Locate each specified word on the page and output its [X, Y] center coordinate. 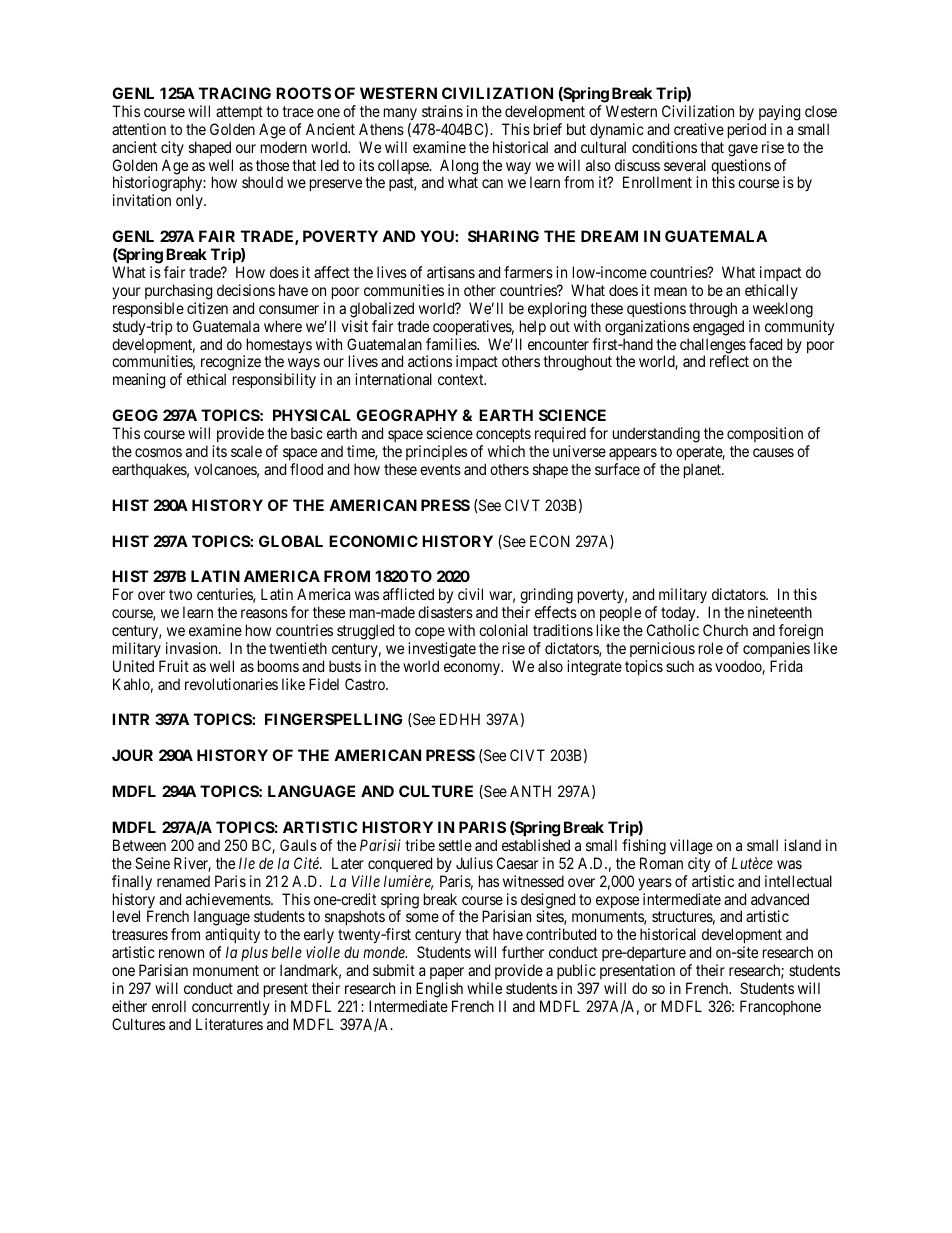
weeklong [783, 310]
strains [442, 111]
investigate [442, 650]
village [691, 847]
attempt [239, 113]
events [440, 469]
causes [773, 452]
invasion [193, 648]
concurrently [231, 1007]
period [747, 130]
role [711, 648]
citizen [207, 308]
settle [455, 845]
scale [246, 451]
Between [139, 845]
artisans [451, 272]
